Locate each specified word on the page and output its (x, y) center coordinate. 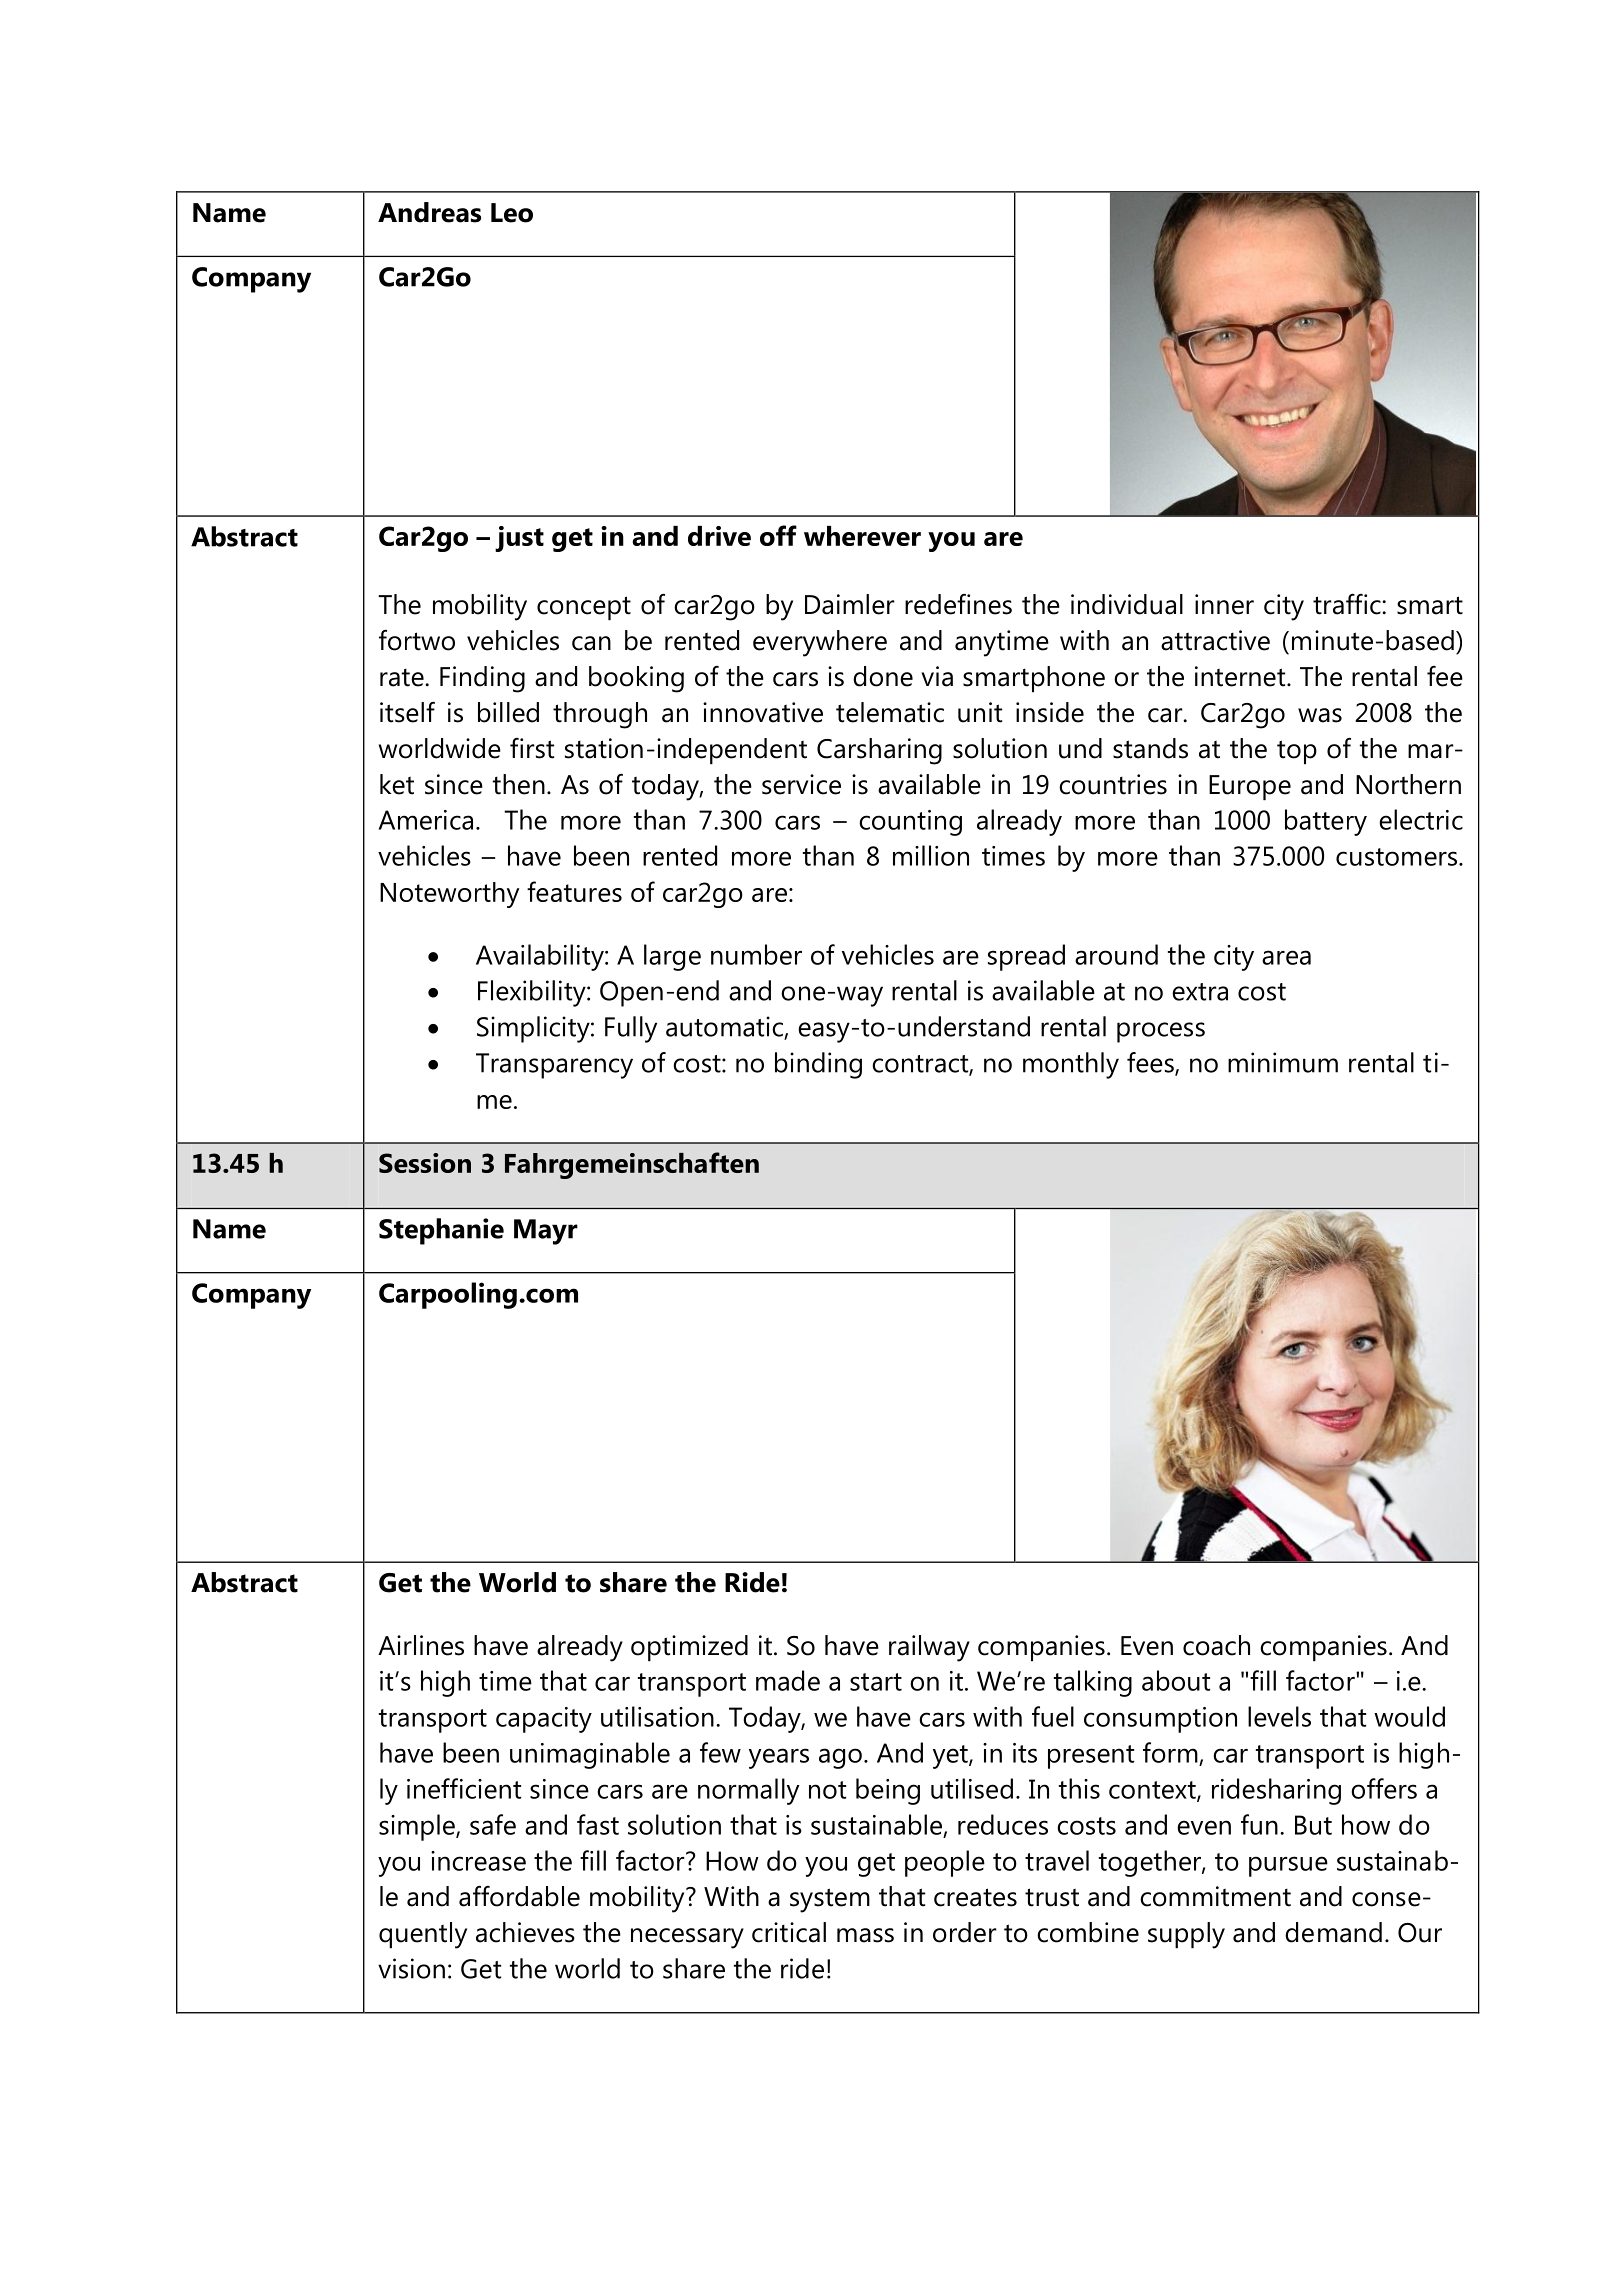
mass (865, 1935)
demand (1333, 1932)
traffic (1348, 604)
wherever (862, 536)
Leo (512, 213)
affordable (519, 1896)
